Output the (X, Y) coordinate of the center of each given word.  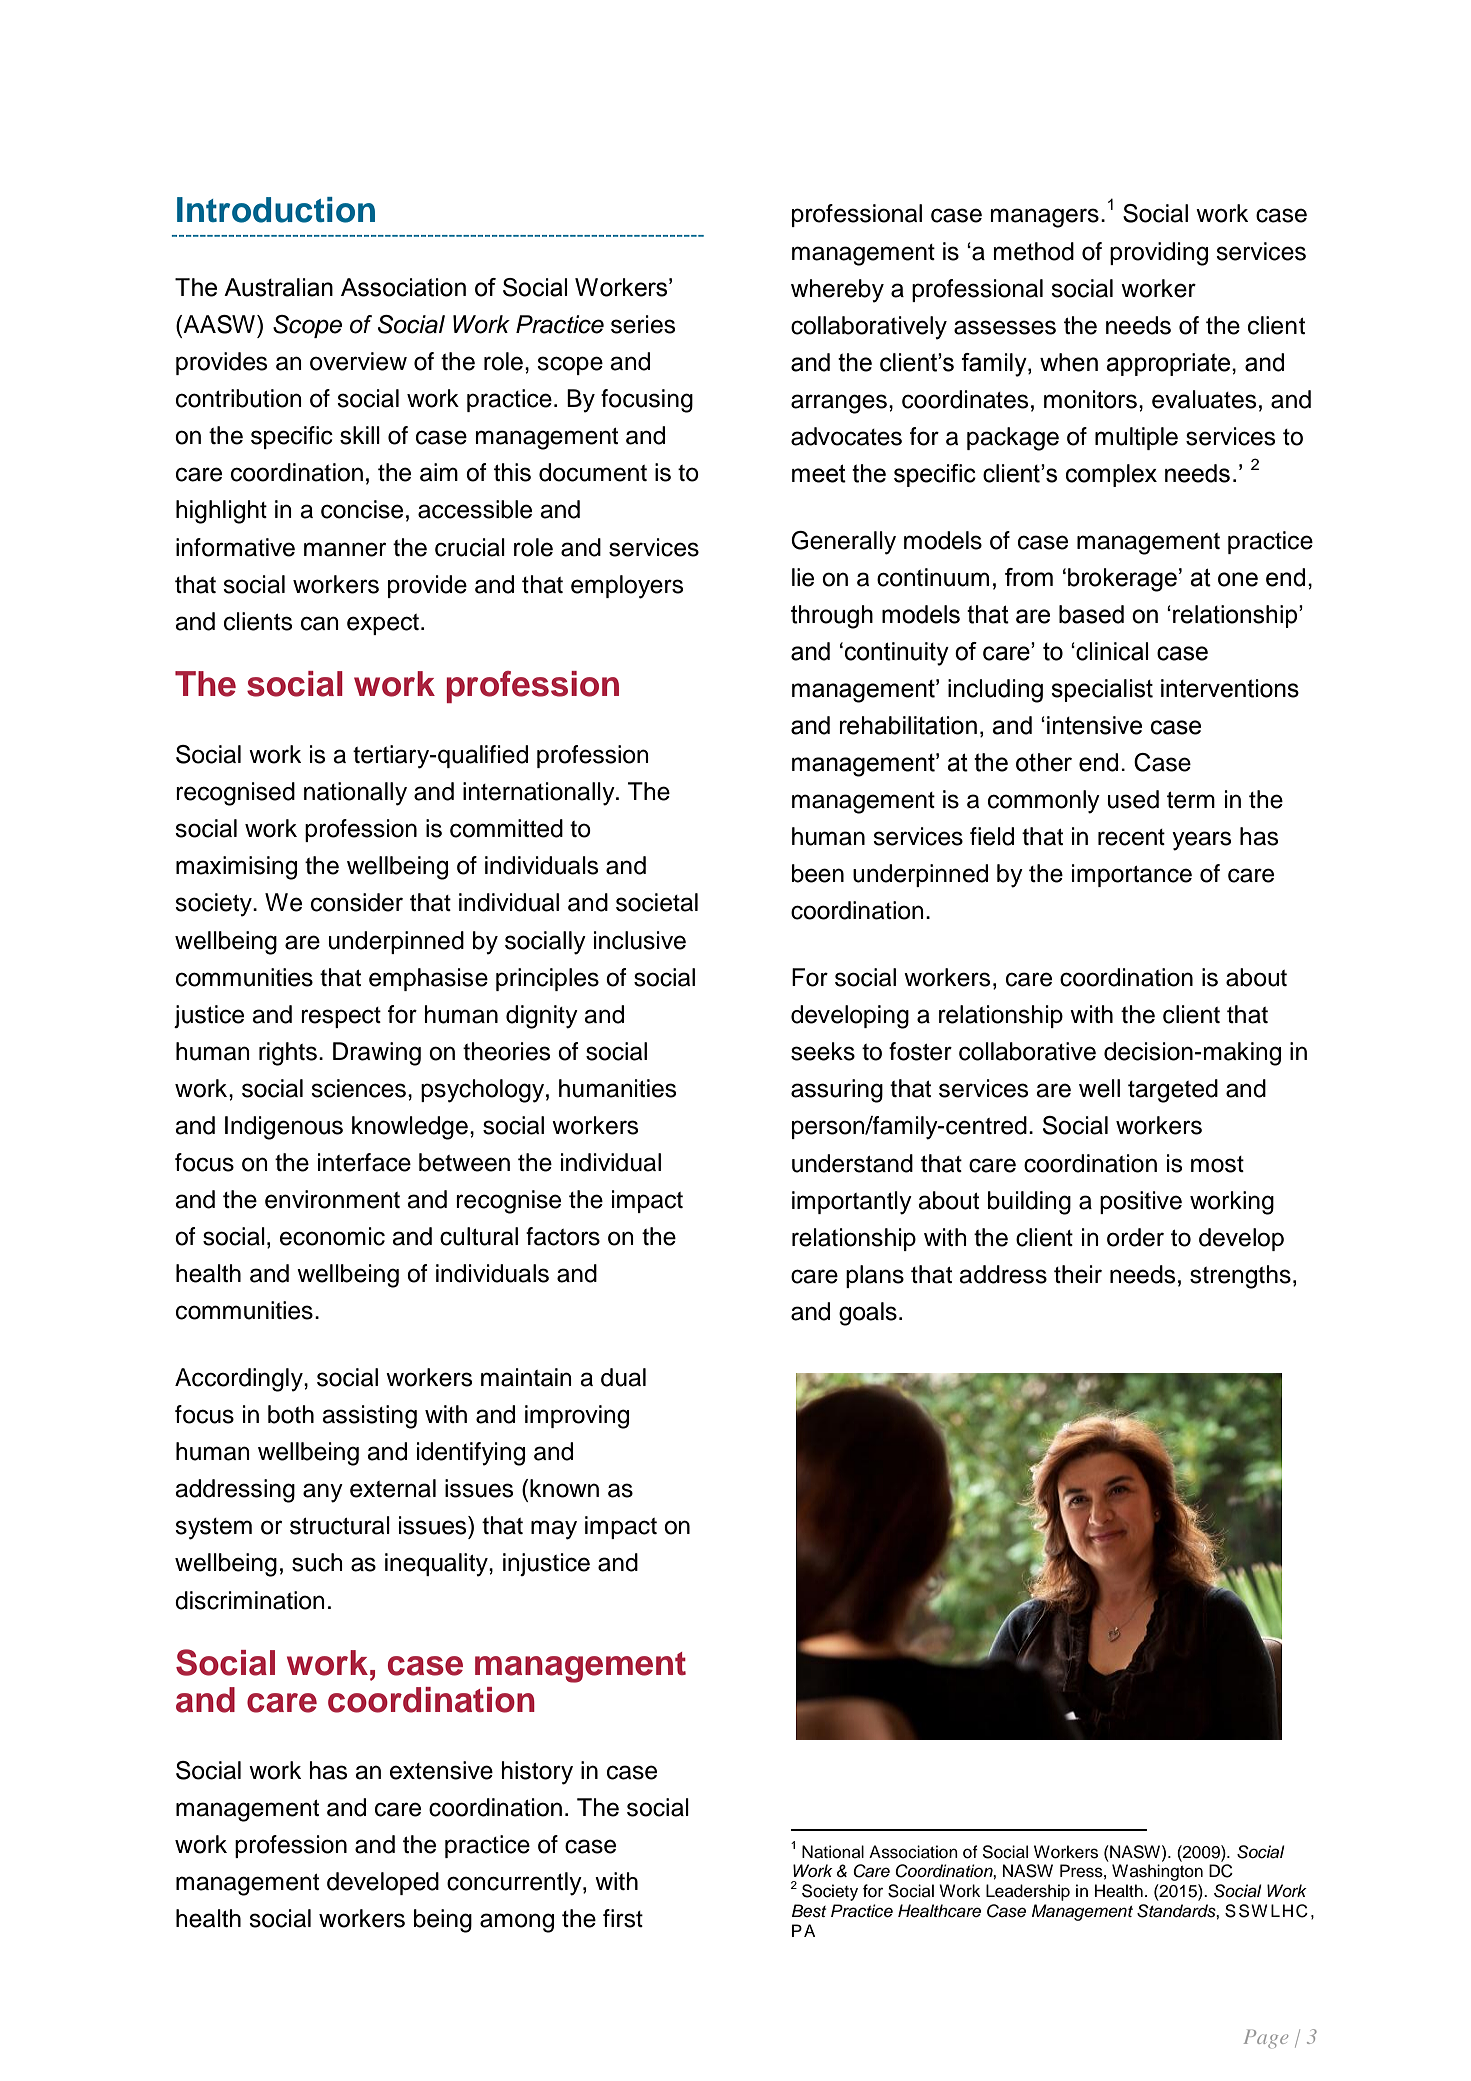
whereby (837, 291)
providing (1159, 254)
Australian (278, 287)
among (517, 1923)
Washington (1157, 1872)
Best (809, 1911)
